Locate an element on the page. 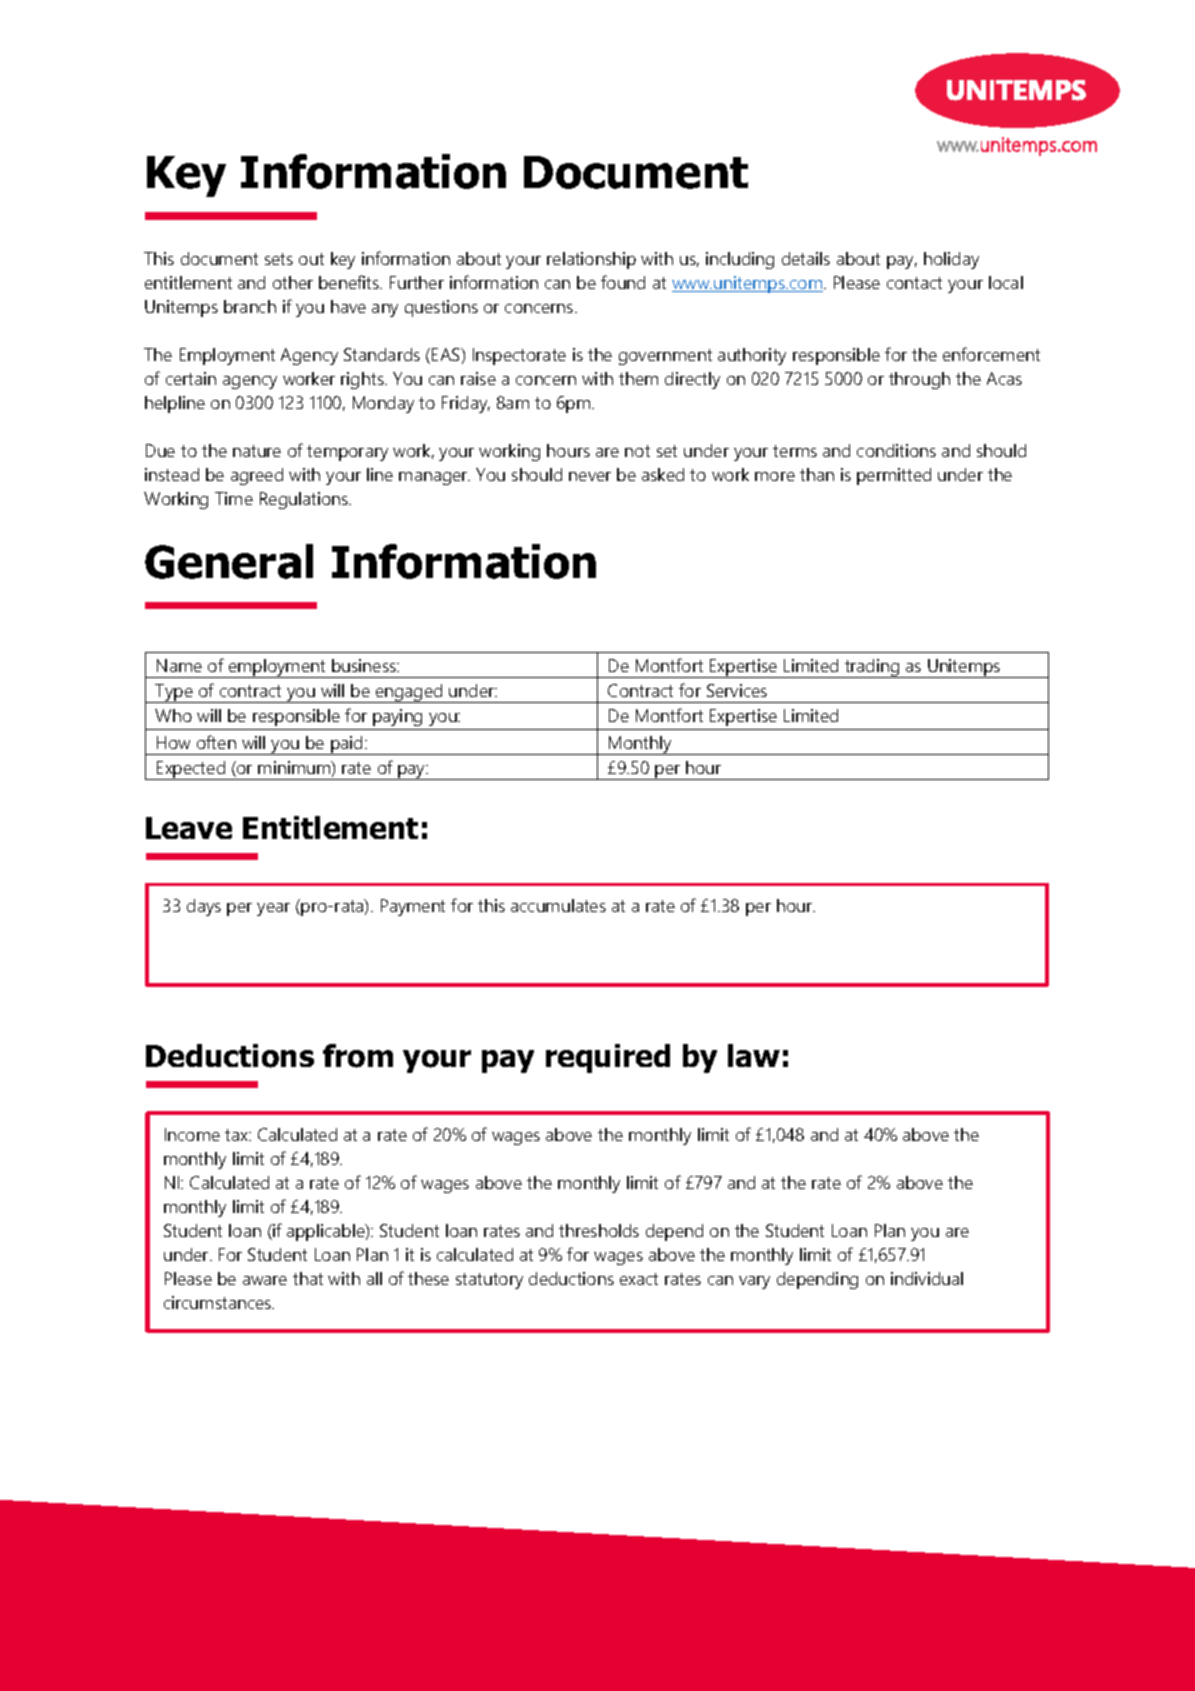  branch is located at coordinates (250, 306).
